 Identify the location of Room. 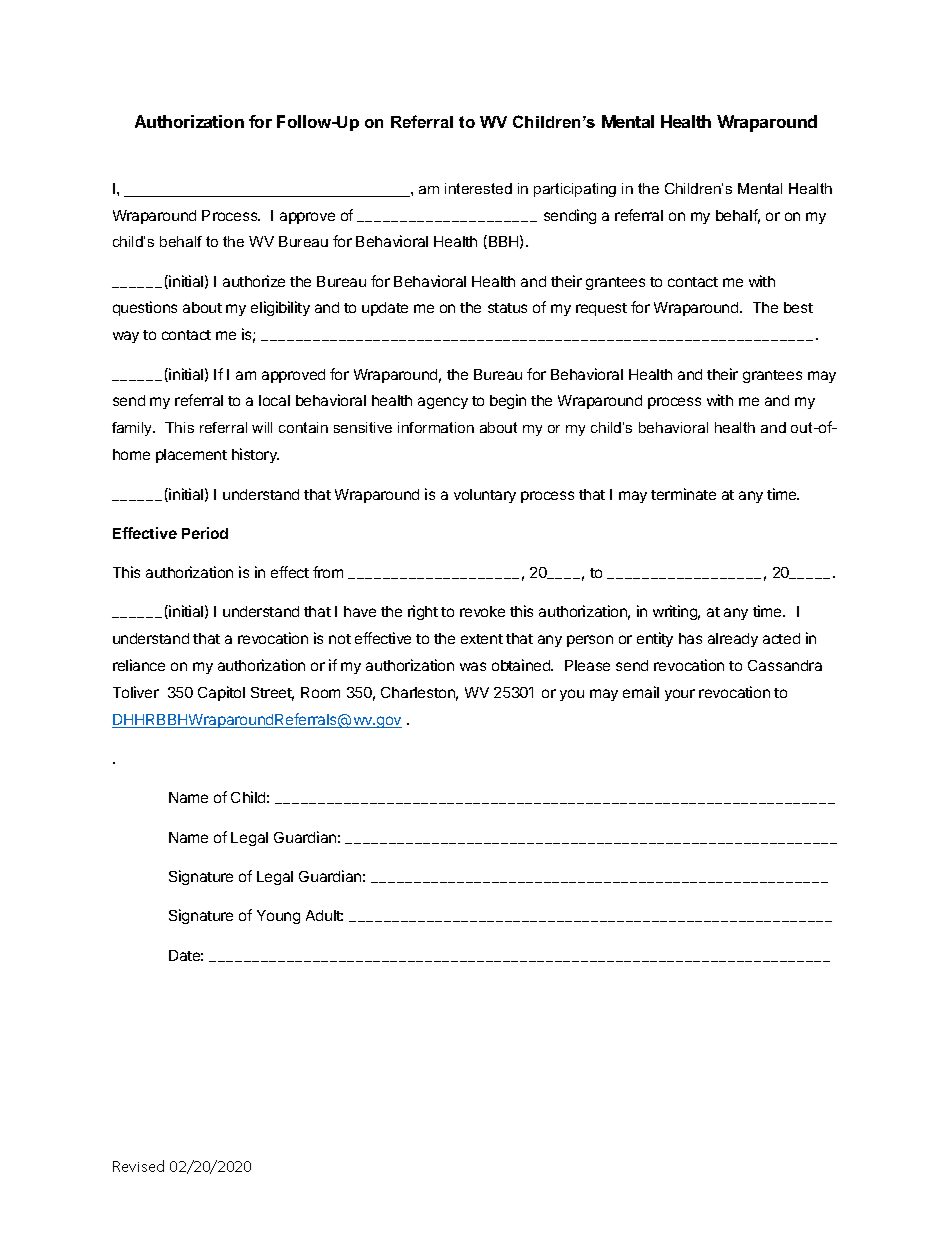
(320, 692).
